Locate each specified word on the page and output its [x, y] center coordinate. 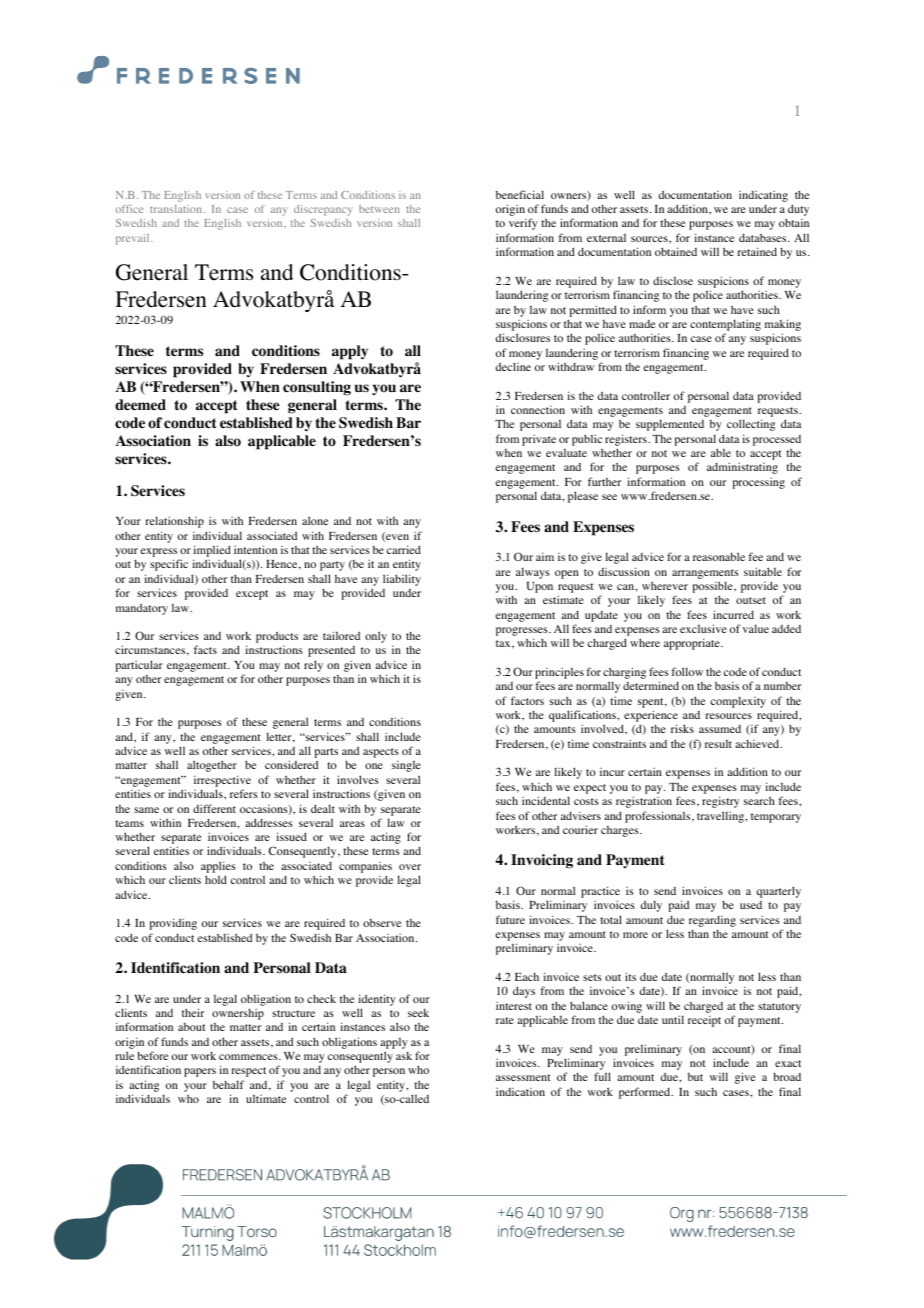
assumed [720, 729]
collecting [751, 425]
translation [177, 209]
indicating [763, 196]
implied [212, 552]
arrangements [705, 574]
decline [513, 366]
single [406, 766]
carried [404, 549]
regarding [712, 921]
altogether [212, 766]
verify [523, 224]
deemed [140, 405]
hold [216, 879]
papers [200, 1072]
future [510, 919]
